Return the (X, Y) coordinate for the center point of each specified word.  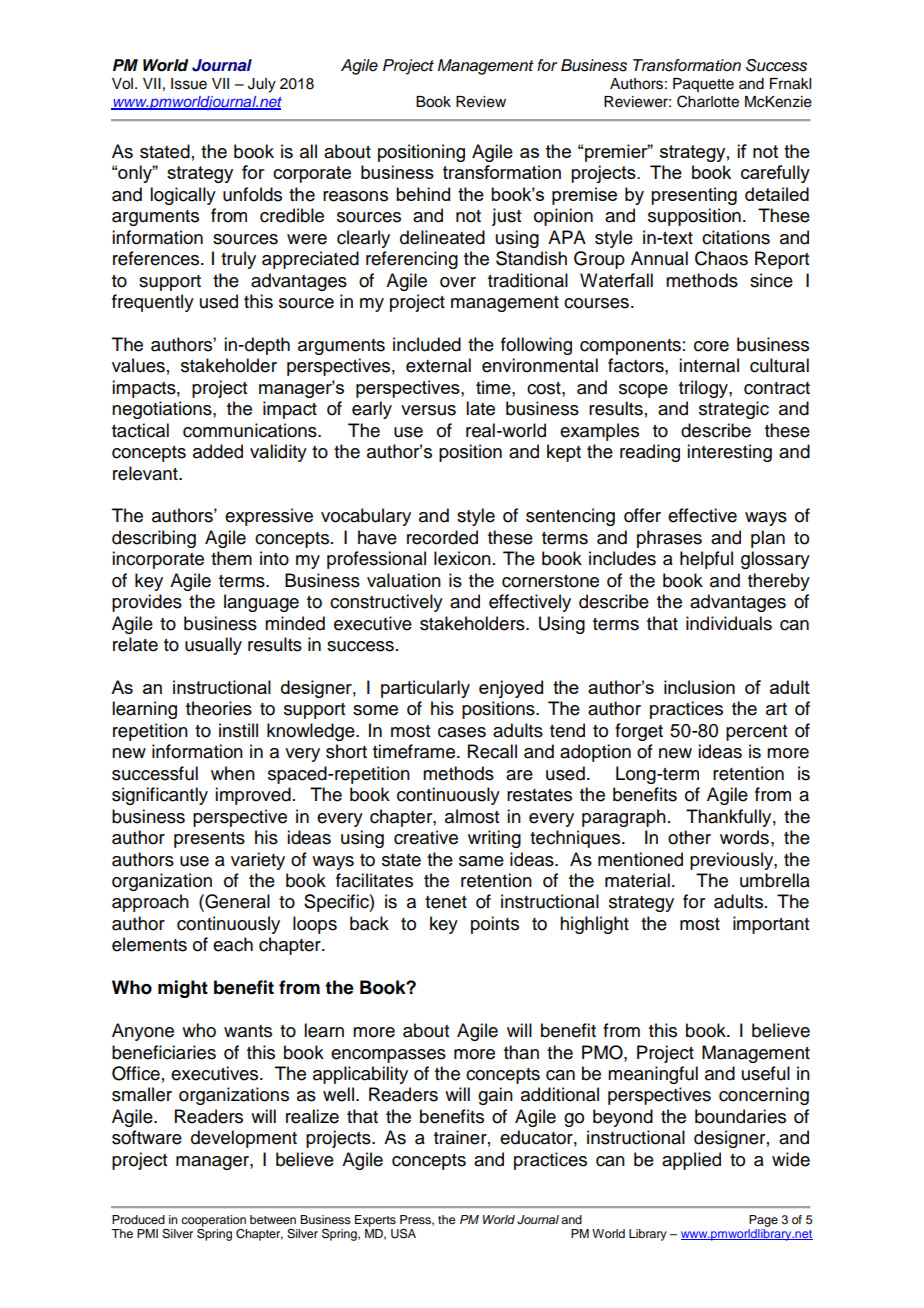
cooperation (213, 1222)
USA (403, 1233)
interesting (729, 453)
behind (423, 194)
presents (209, 840)
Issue (189, 84)
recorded (442, 537)
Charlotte (708, 101)
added (218, 451)
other (689, 837)
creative (426, 837)
